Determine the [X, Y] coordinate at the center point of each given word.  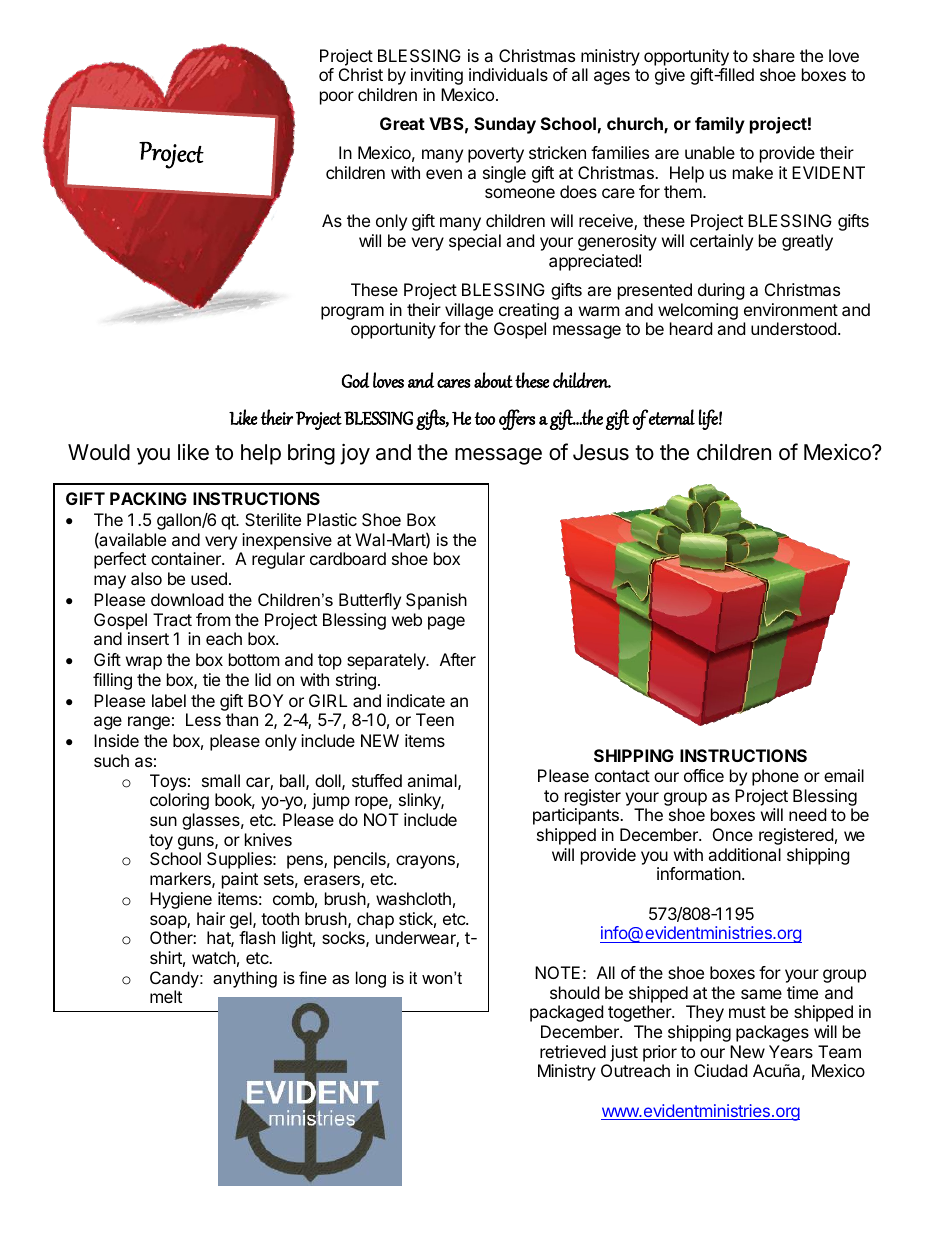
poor [337, 98]
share [774, 55]
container [187, 558]
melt [166, 996]
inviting [437, 76]
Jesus [601, 452]
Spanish [436, 601]
